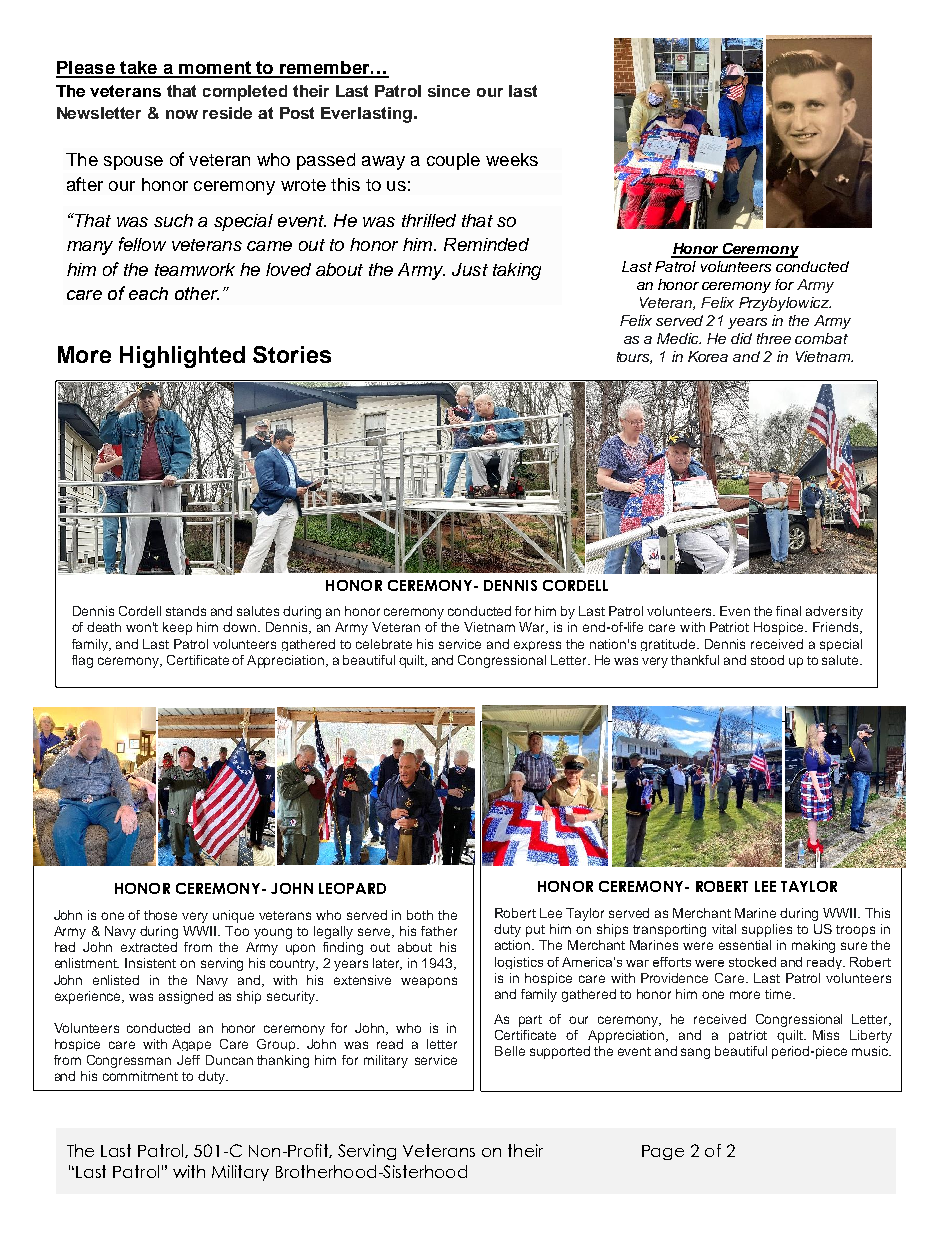 The width and height of the image is (952, 1233). What do you see at coordinates (512, 159) in the image?
I see `weeks` at bounding box center [512, 159].
